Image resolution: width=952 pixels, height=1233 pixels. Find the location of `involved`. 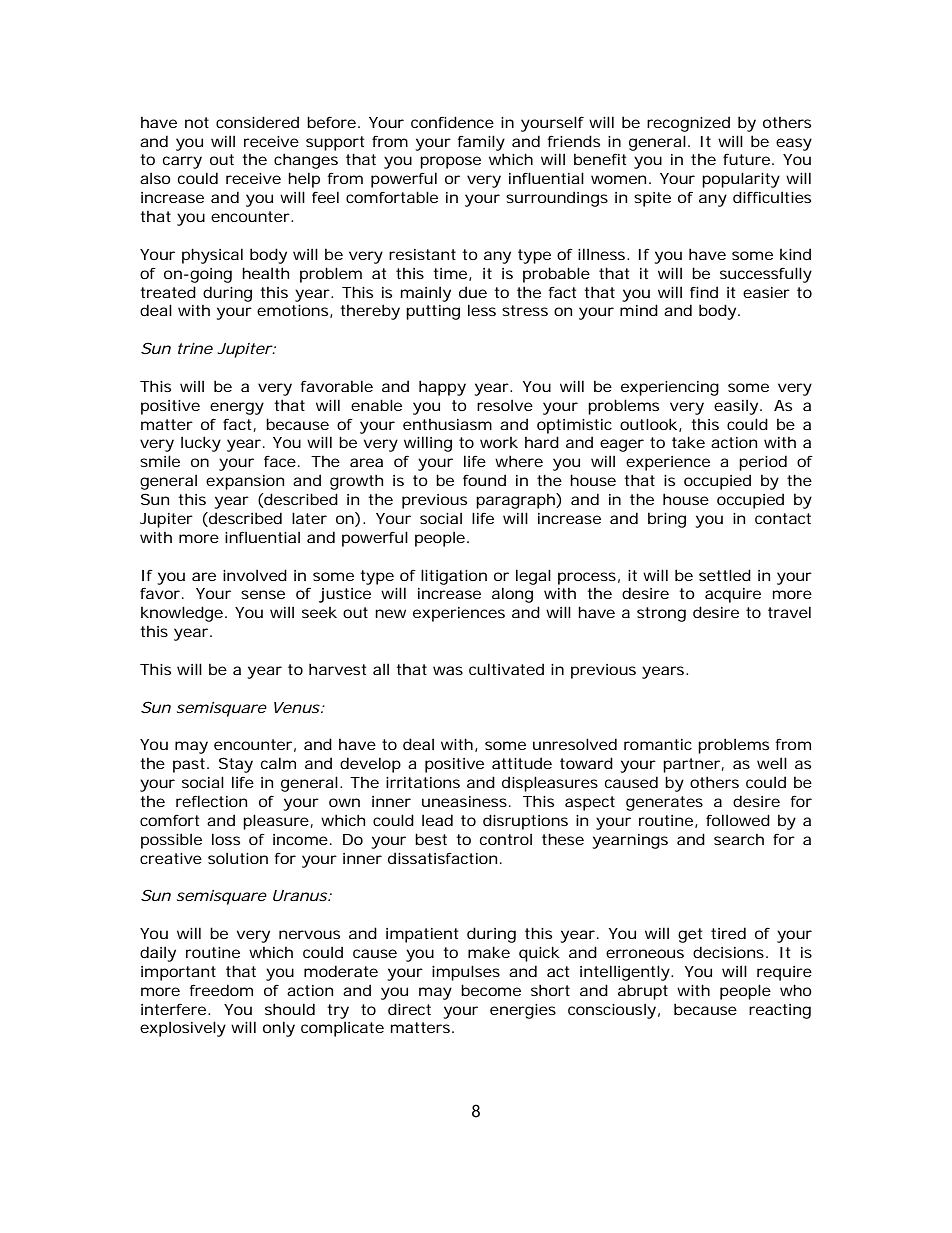

involved is located at coordinates (255, 575).
